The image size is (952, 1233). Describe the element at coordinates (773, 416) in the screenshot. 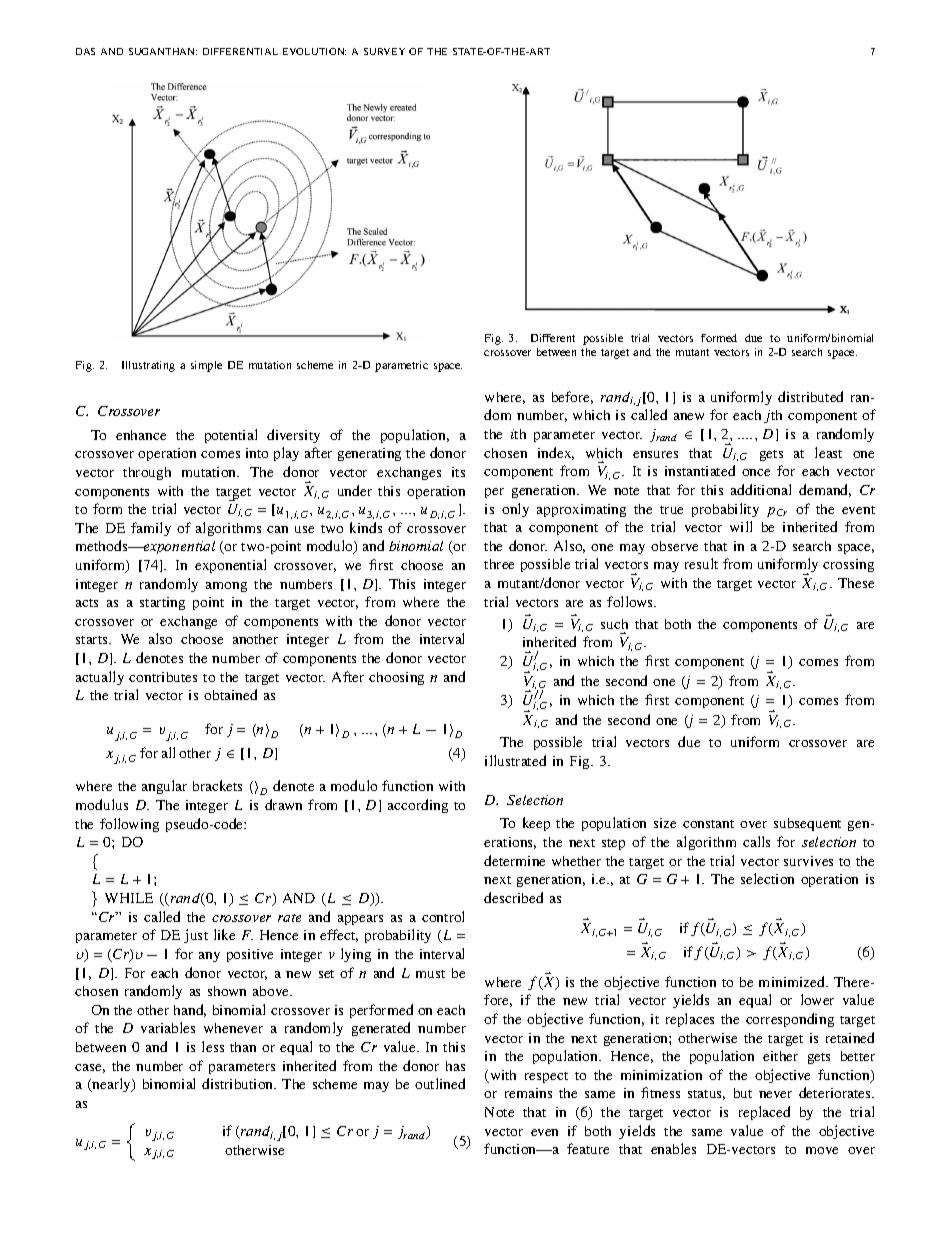

I see `jth` at that location.
